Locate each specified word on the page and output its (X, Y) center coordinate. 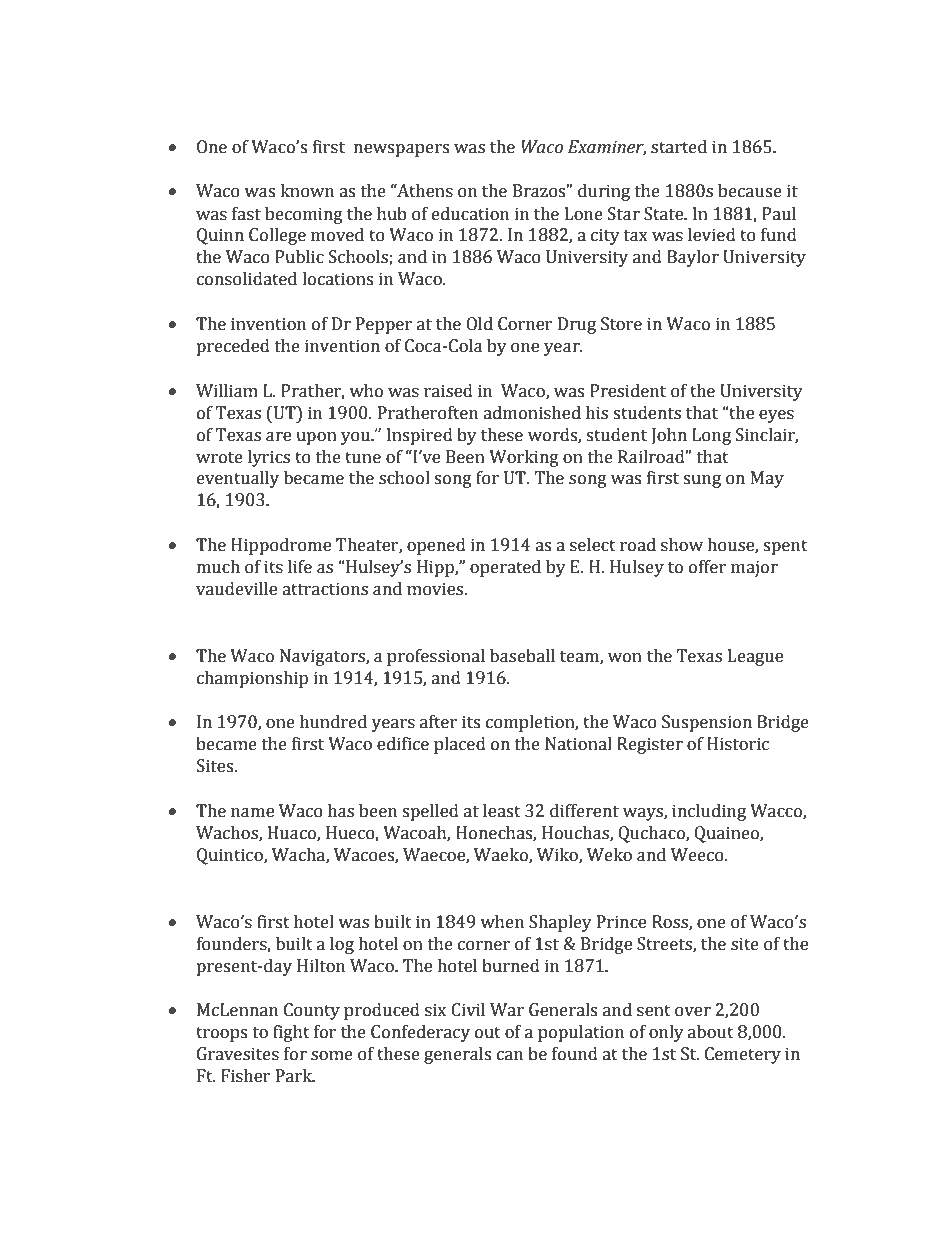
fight (291, 1033)
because (750, 191)
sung (702, 481)
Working (524, 458)
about (711, 1032)
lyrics (269, 458)
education (470, 214)
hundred (333, 722)
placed (460, 745)
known (307, 191)
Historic (738, 744)
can (510, 1056)
